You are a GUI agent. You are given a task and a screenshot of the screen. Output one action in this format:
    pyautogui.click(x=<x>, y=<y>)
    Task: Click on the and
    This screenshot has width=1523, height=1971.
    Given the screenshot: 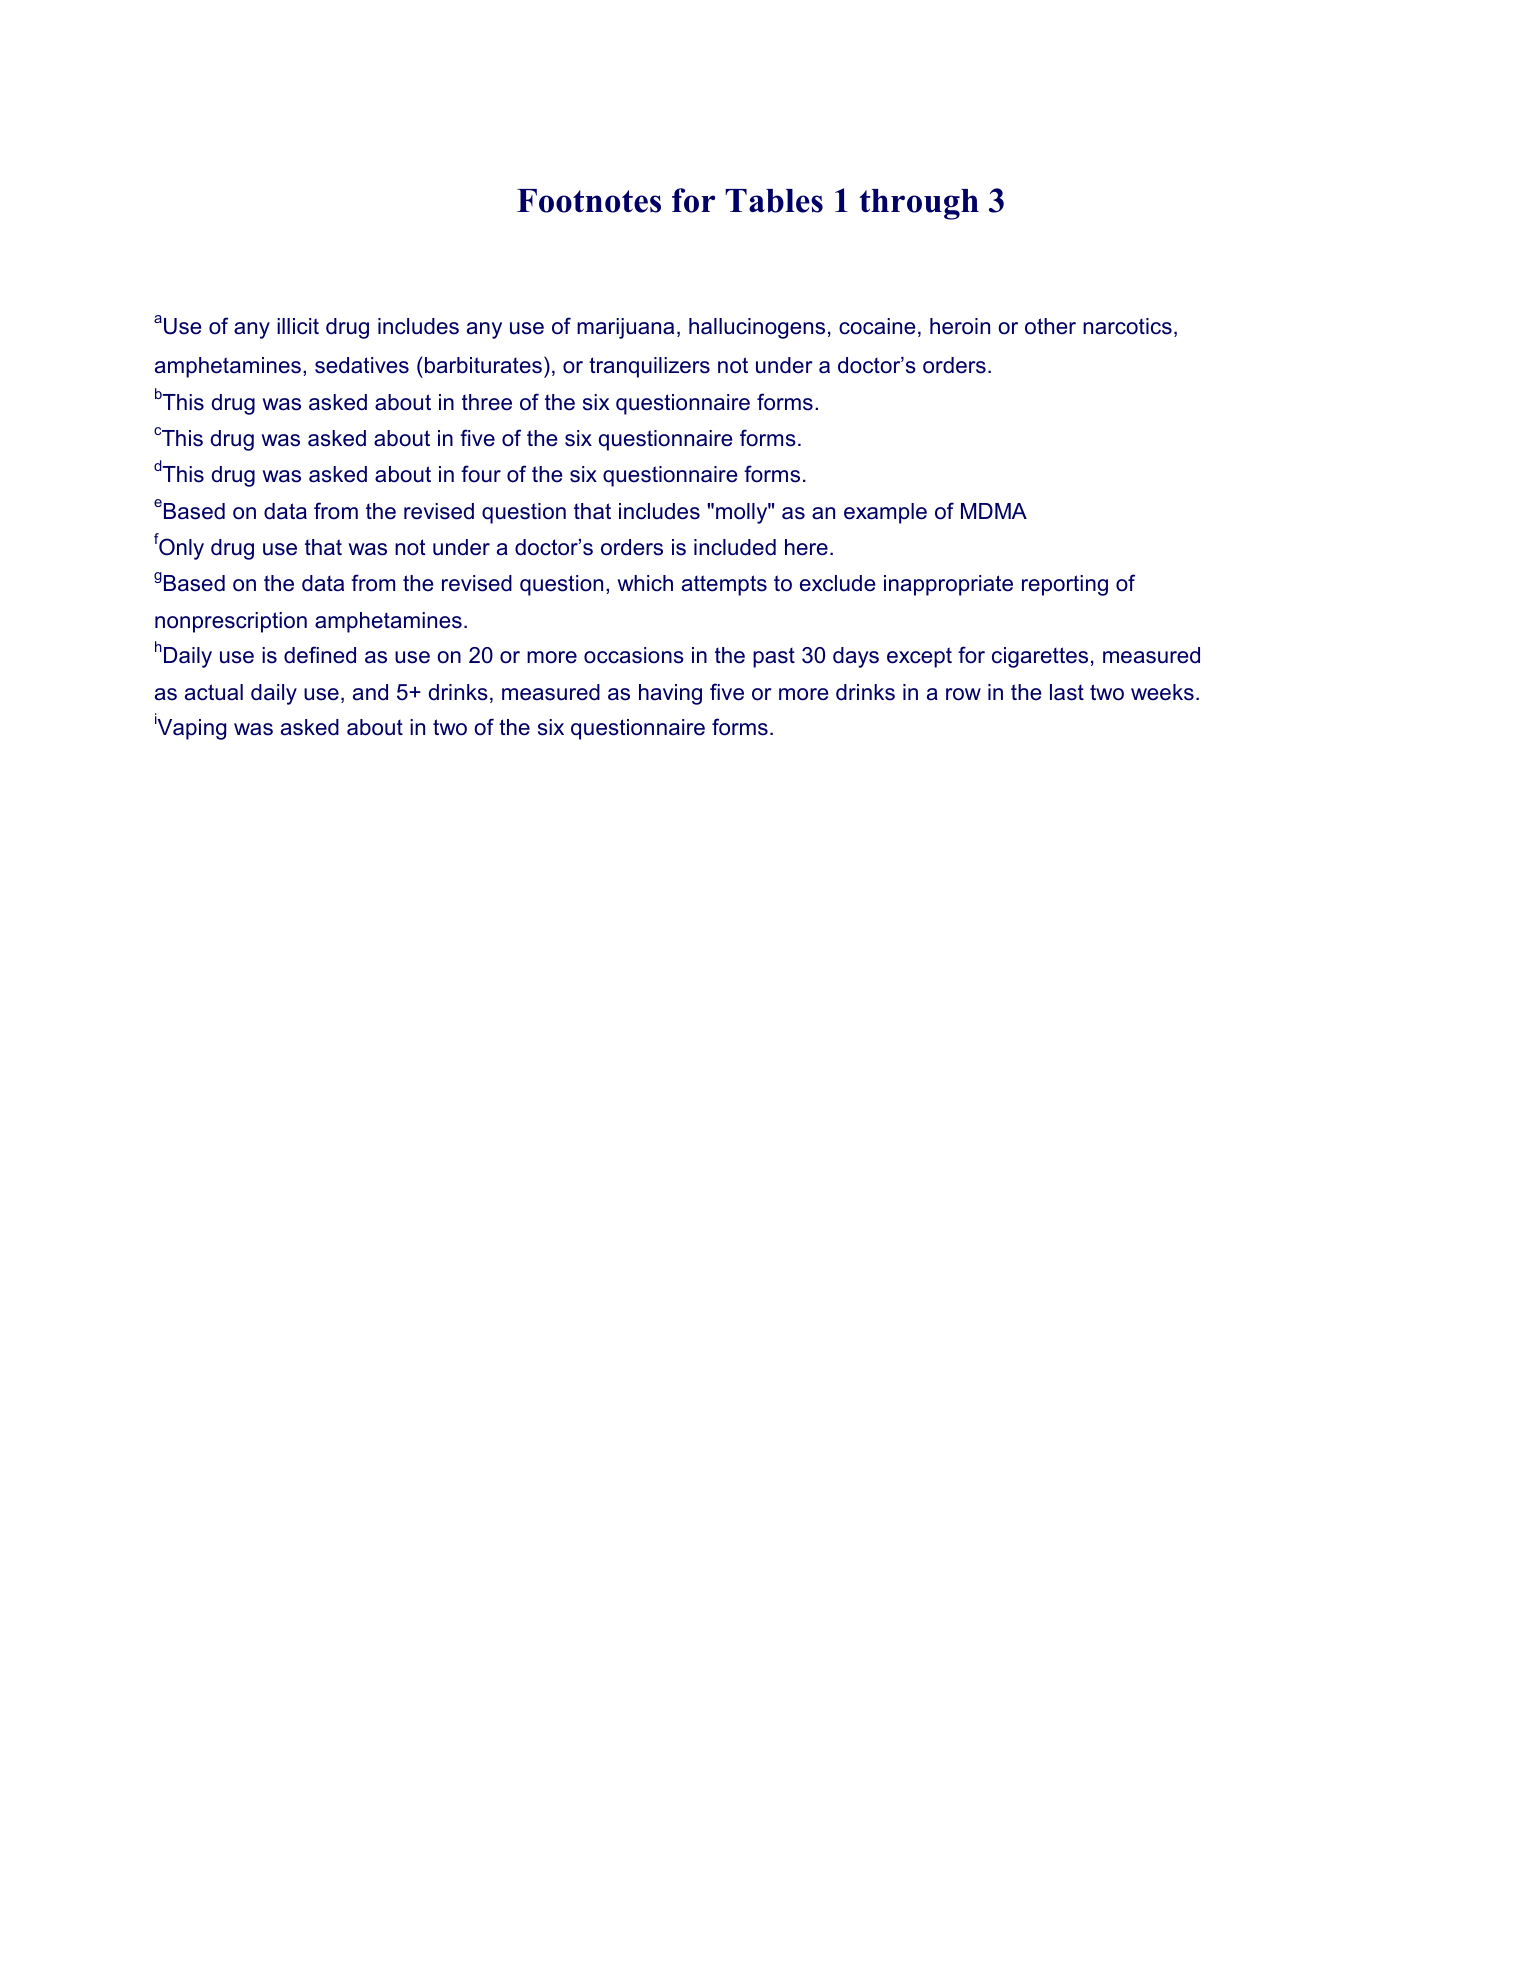 What is the action you would take?
    pyautogui.click(x=370, y=692)
